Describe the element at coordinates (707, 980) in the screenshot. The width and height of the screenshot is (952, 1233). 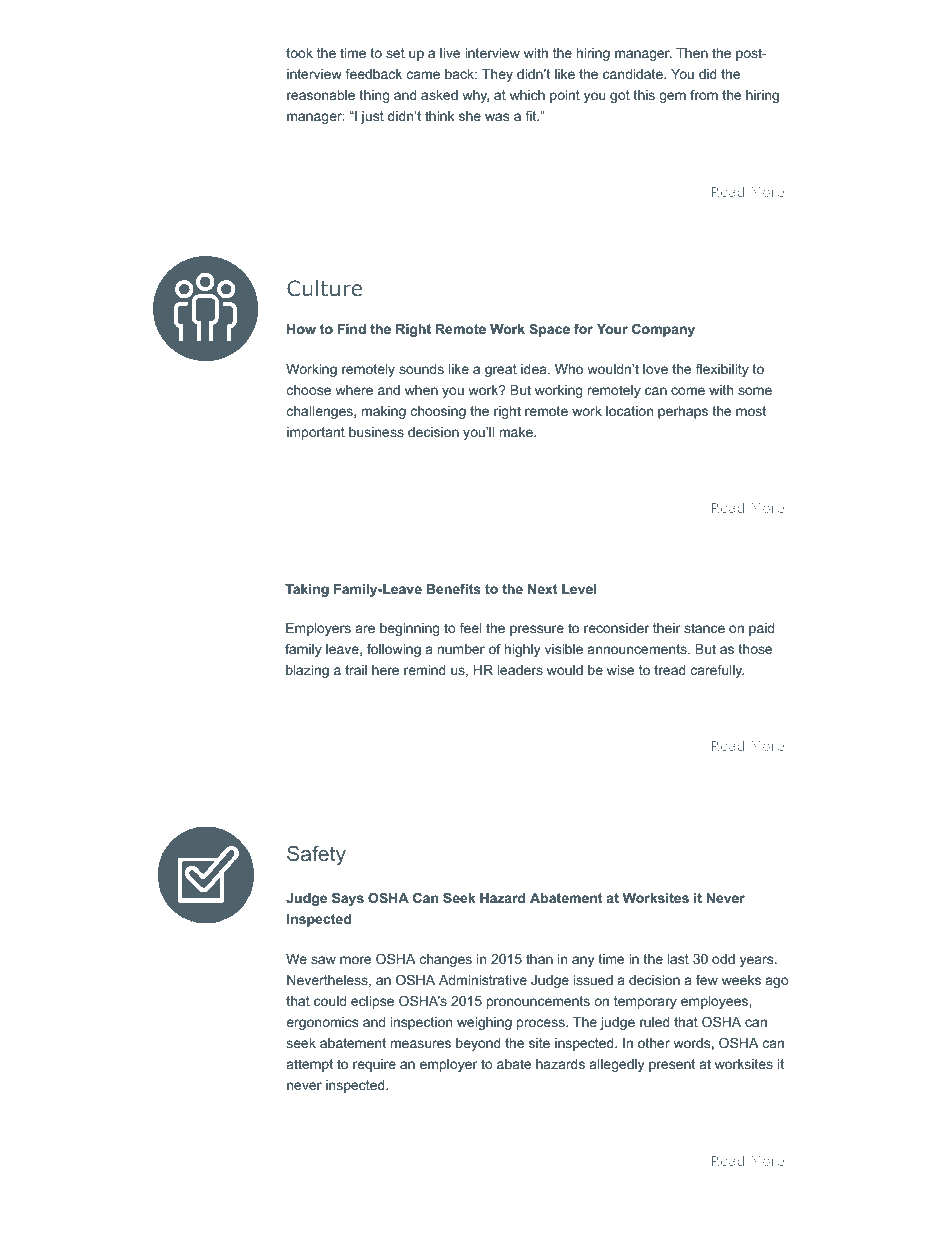
I see `few` at that location.
